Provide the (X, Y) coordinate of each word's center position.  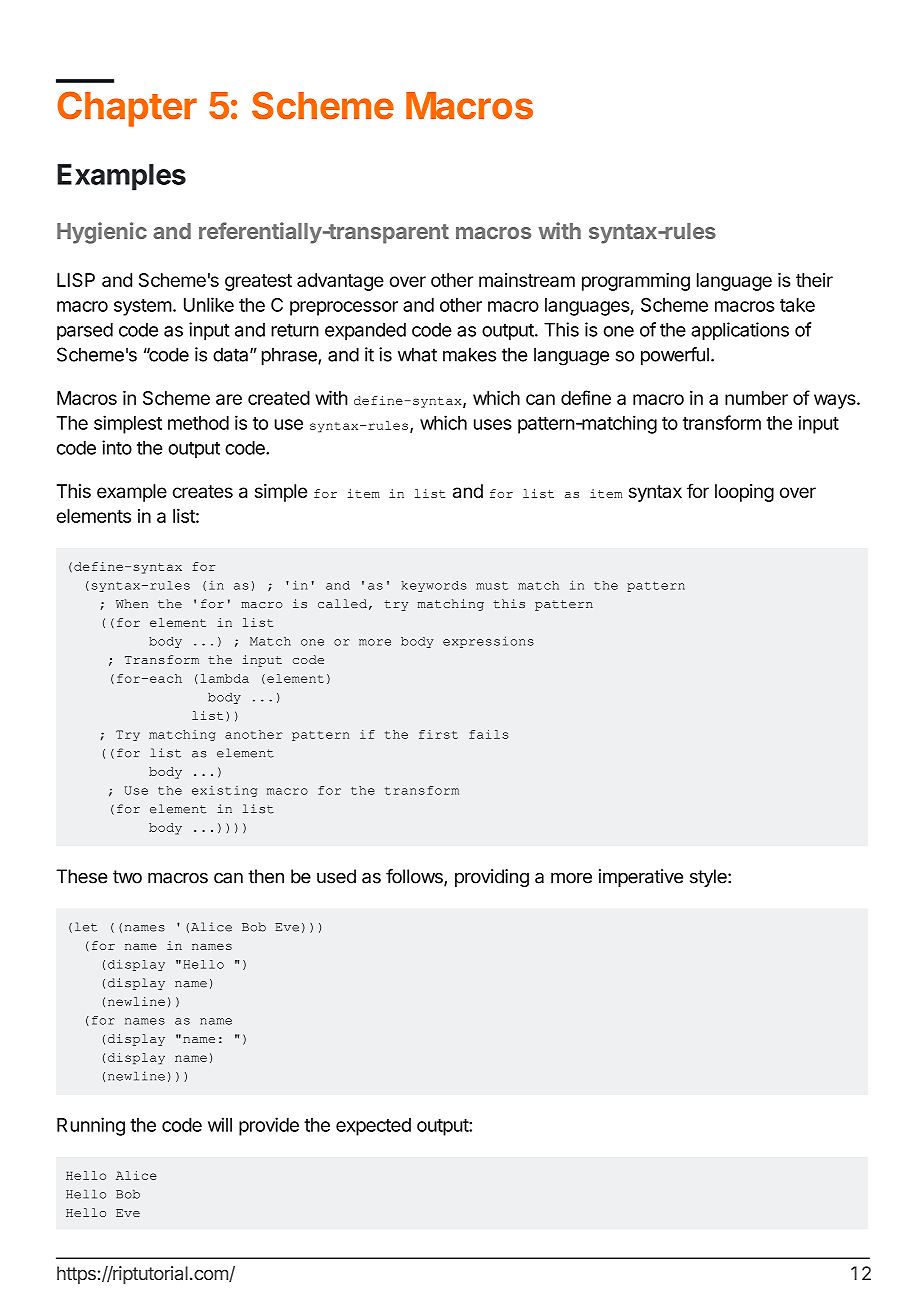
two (127, 877)
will (220, 1124)
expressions (488, 642)
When (132, 604)
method (198, 423)
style (709, 878)
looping (744, 493)
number (756, 398)
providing (492, 878)
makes (469, 354)
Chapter (127, 109)
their (814, 280)
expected (373, 1127)
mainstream (527, 280)
